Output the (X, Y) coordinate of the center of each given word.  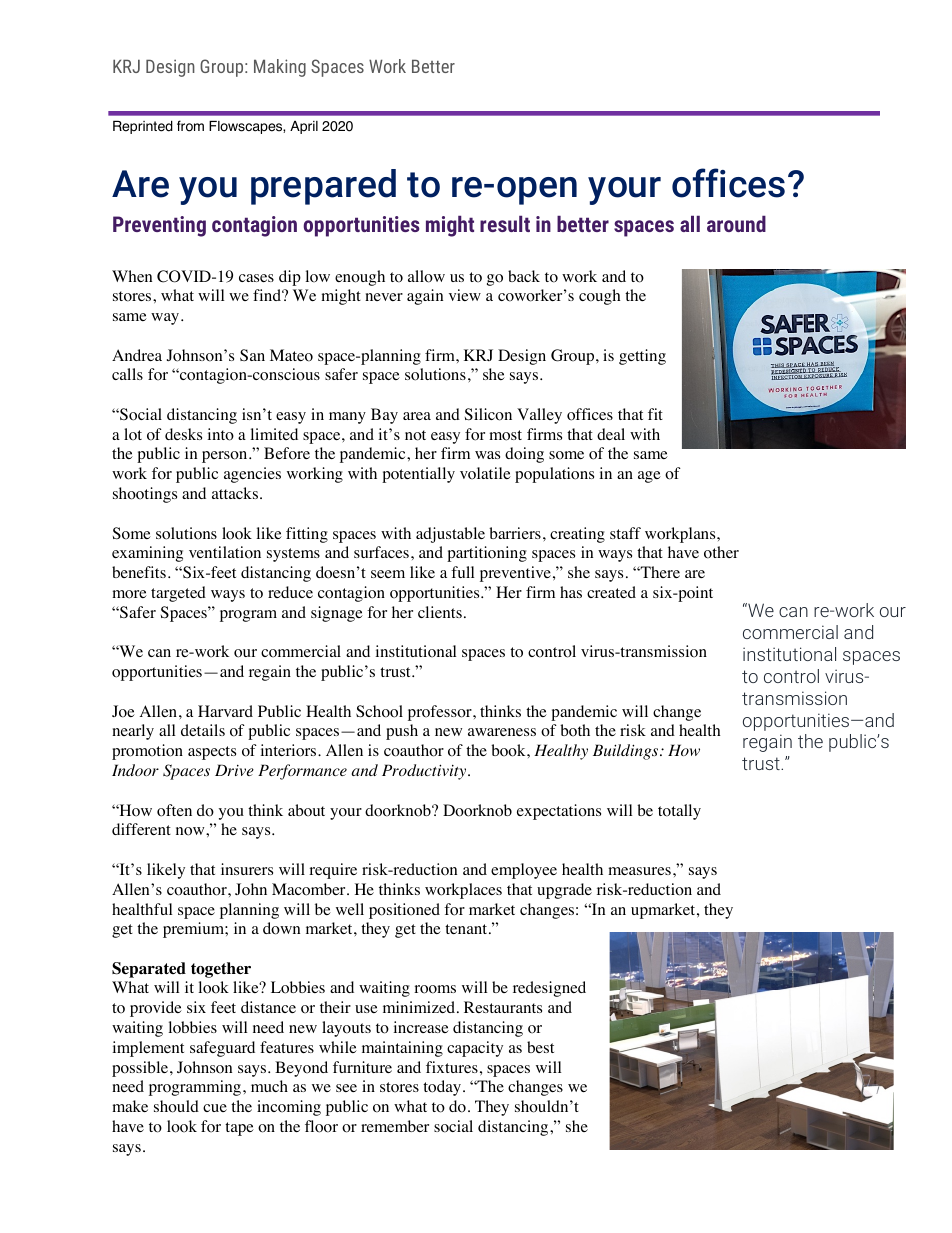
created (611, 592)
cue (215, 1108)
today (442, 1088)
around (736, 224)
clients (440, 612)
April (304, 127)
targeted (178, 594)
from (190, 126)
